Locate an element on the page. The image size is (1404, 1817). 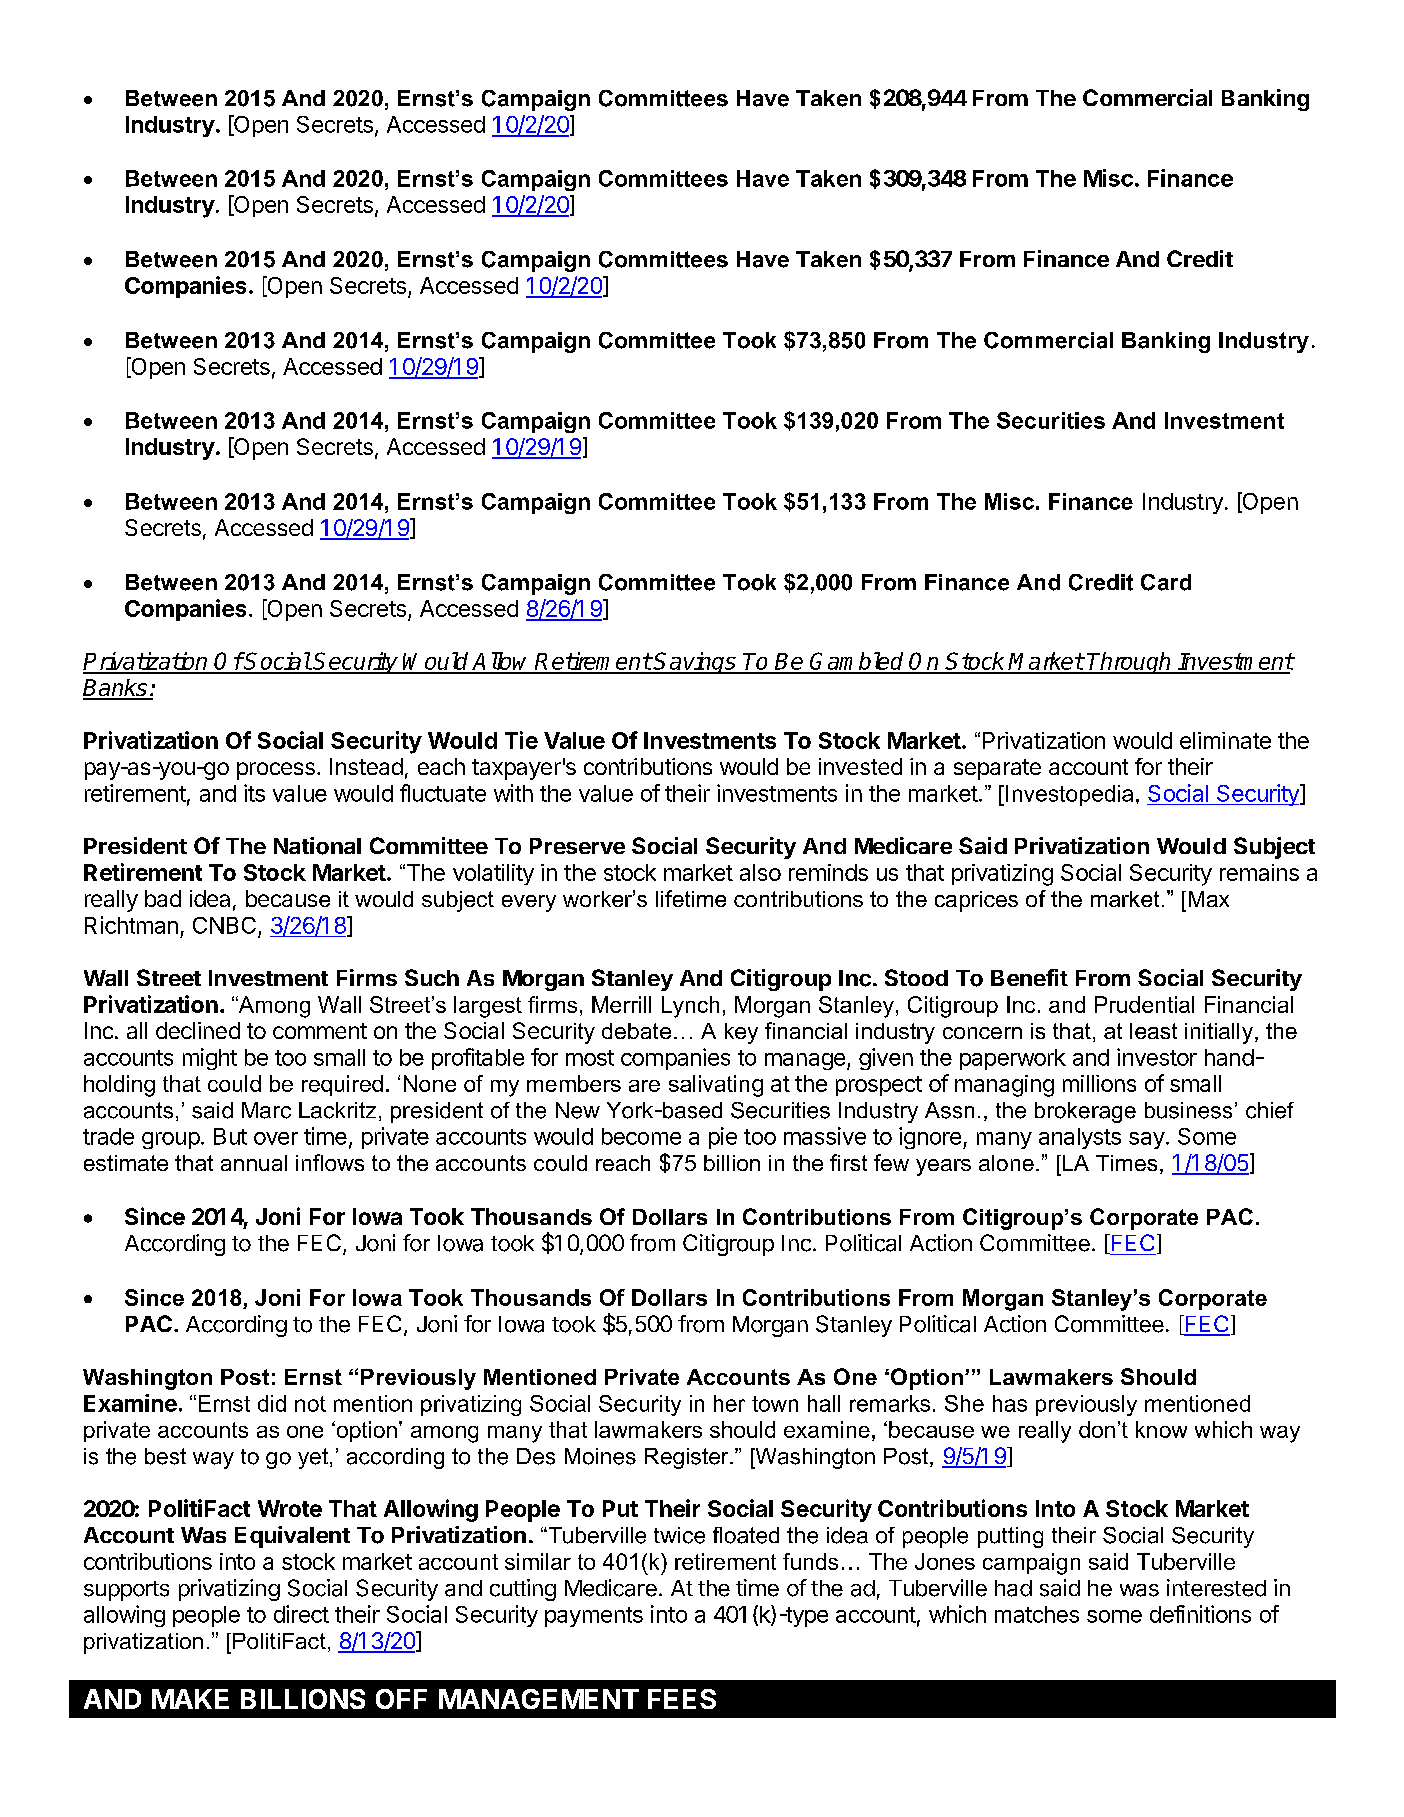
over is located at coordinates (276, 1138).
